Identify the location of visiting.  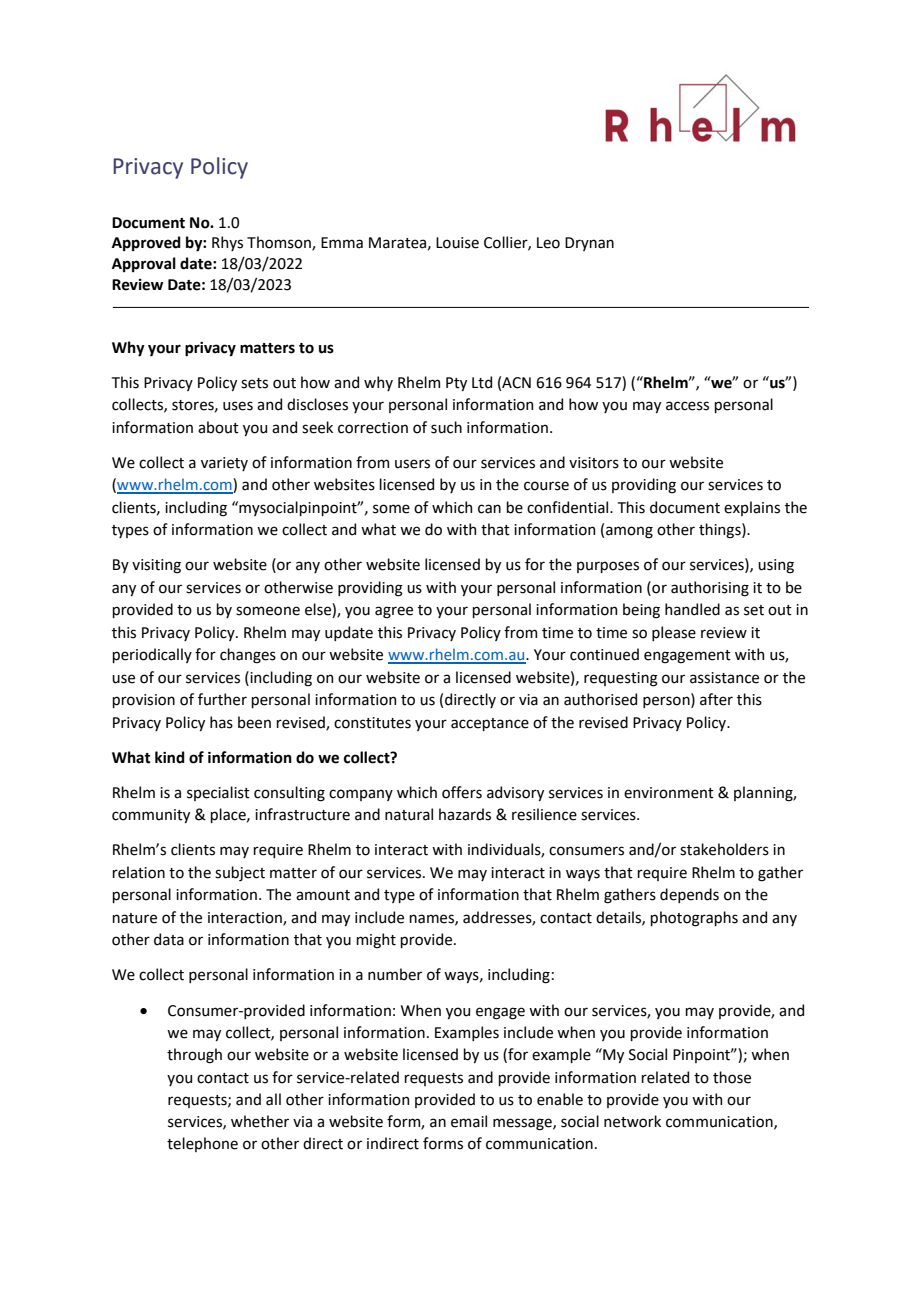
(156, 566).
